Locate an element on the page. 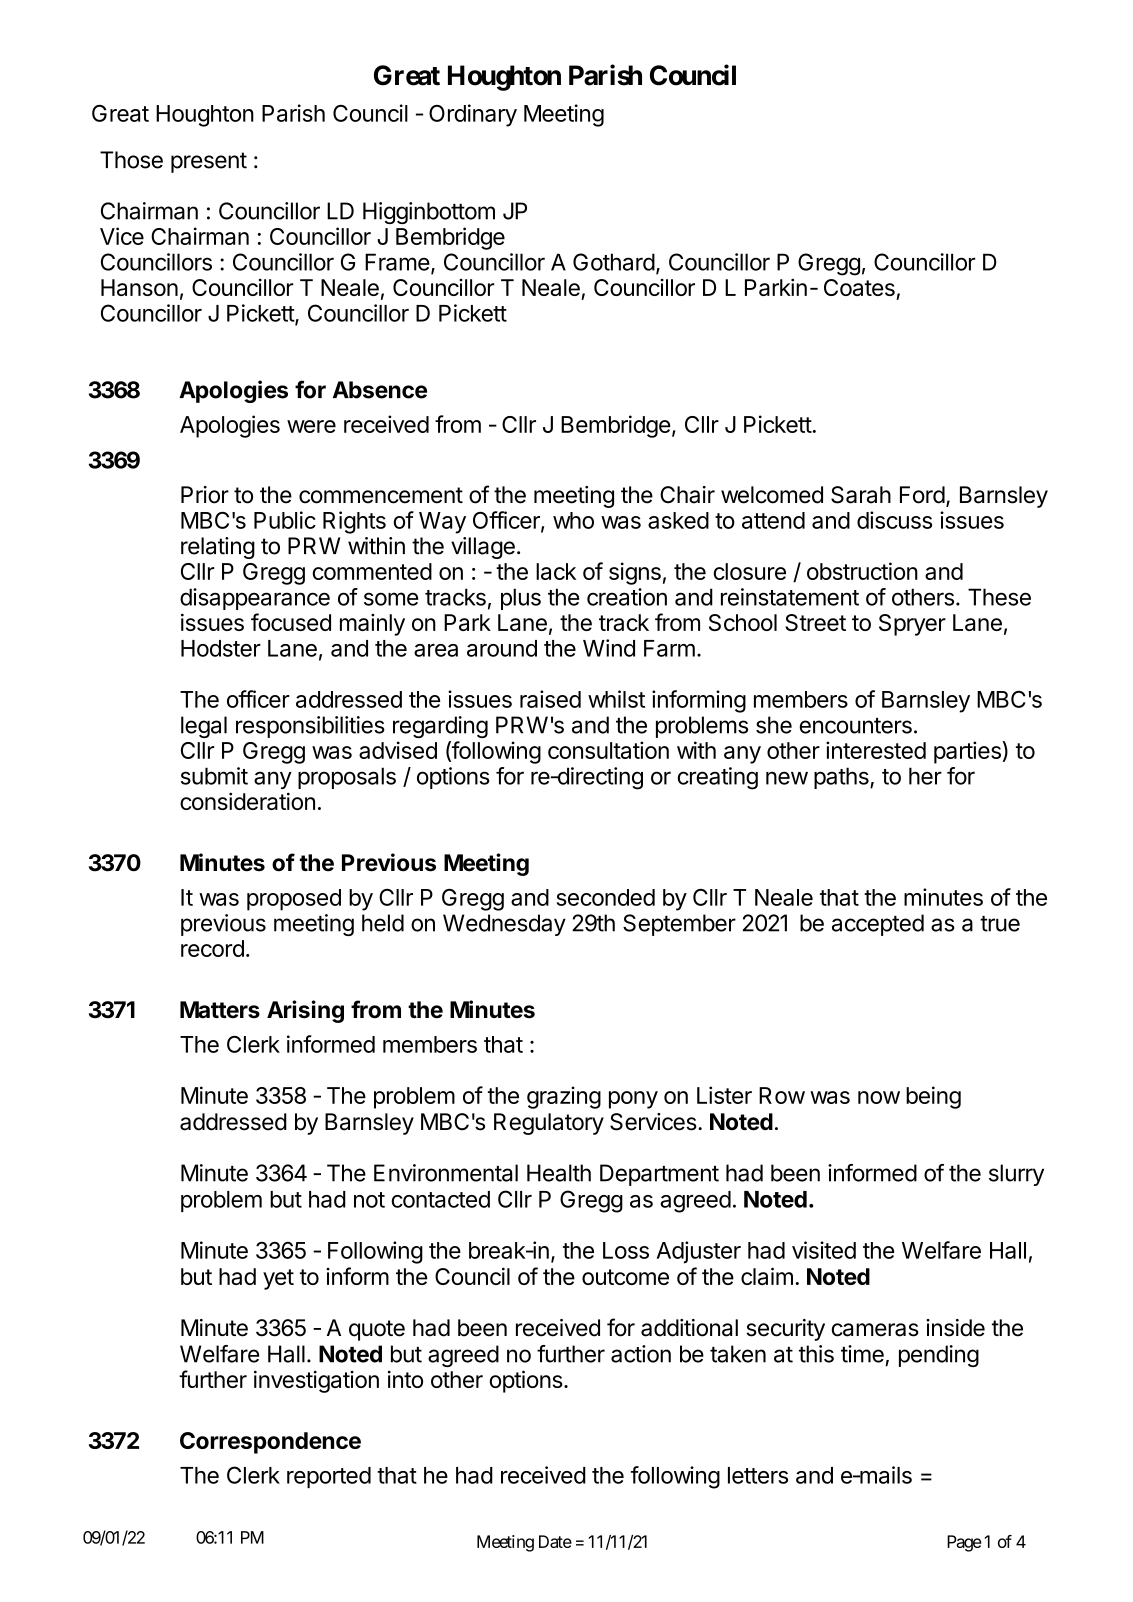  seconded is located at coordinates (606, 897).
